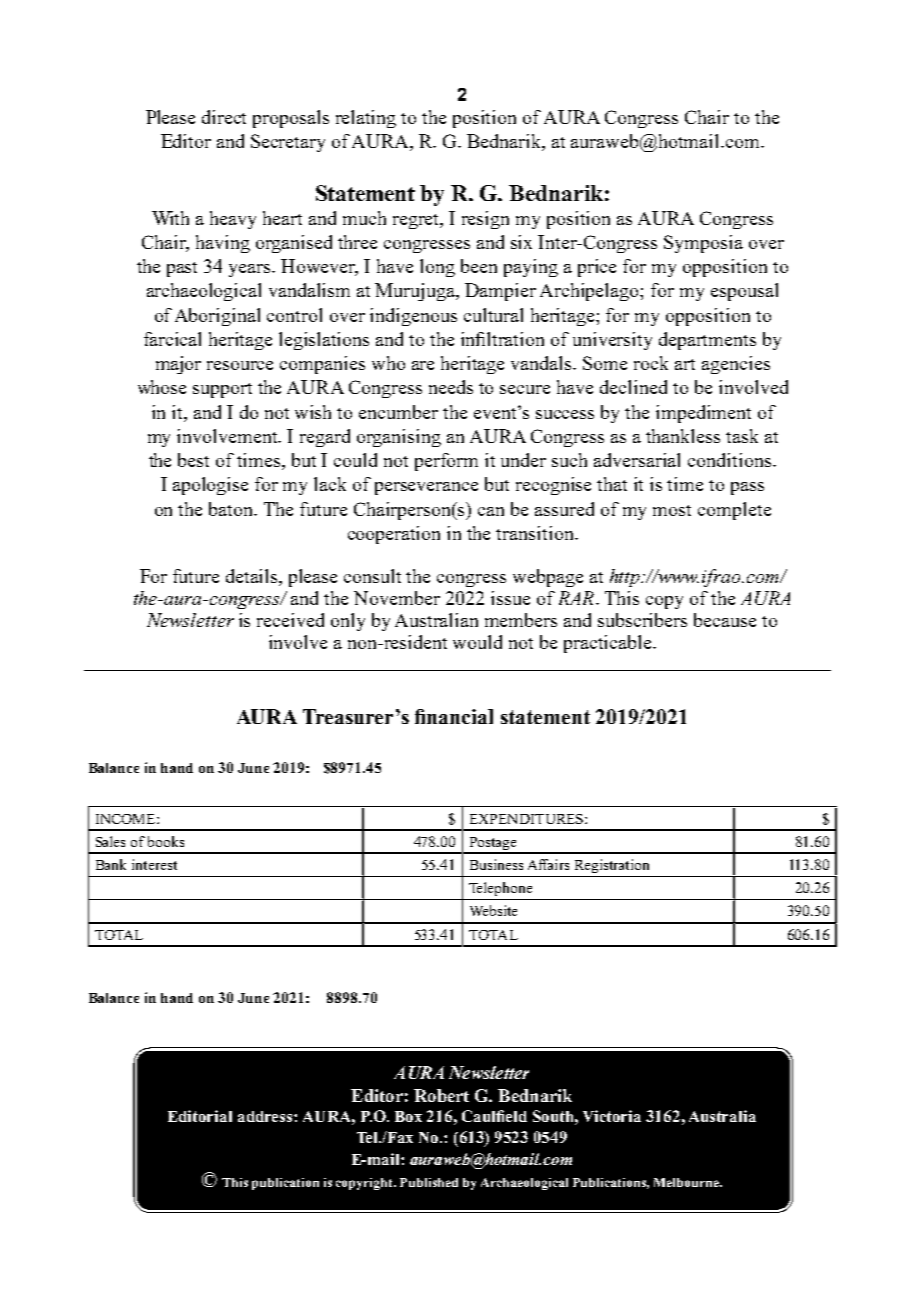  What do you see at coordinates (703, 414) in the image?
I see `impediment` at bounding box center [703, 414].
